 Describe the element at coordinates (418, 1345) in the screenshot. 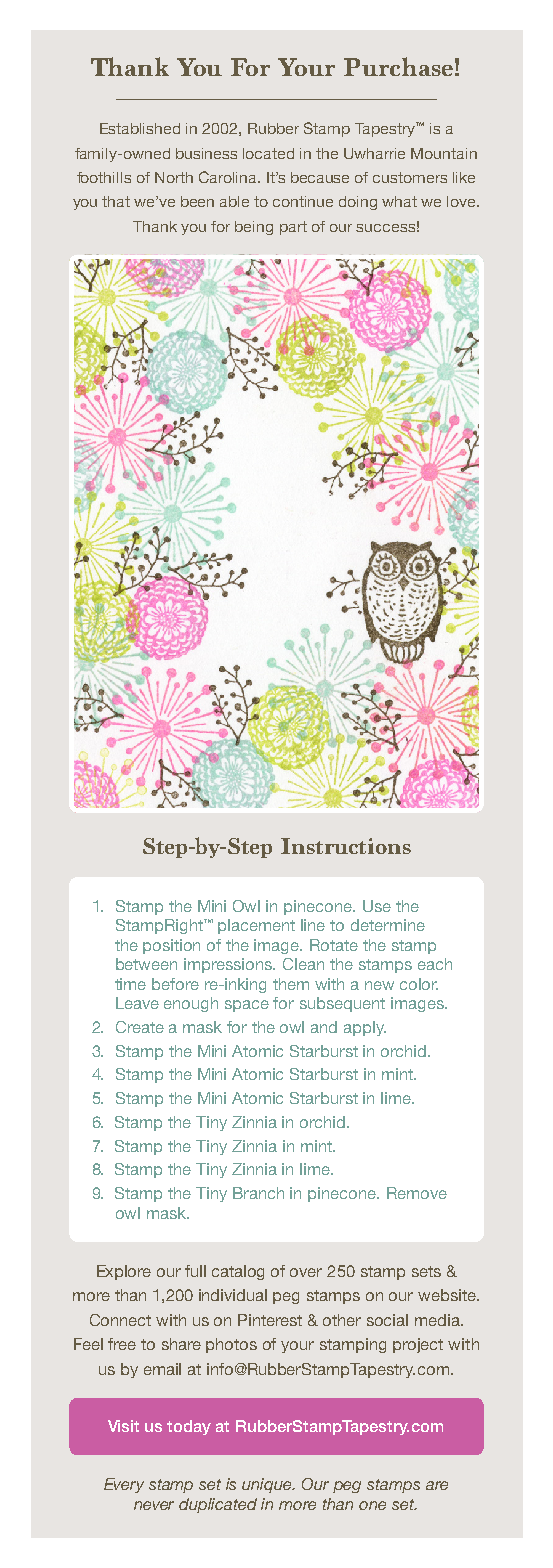

I see `project` at that location.
